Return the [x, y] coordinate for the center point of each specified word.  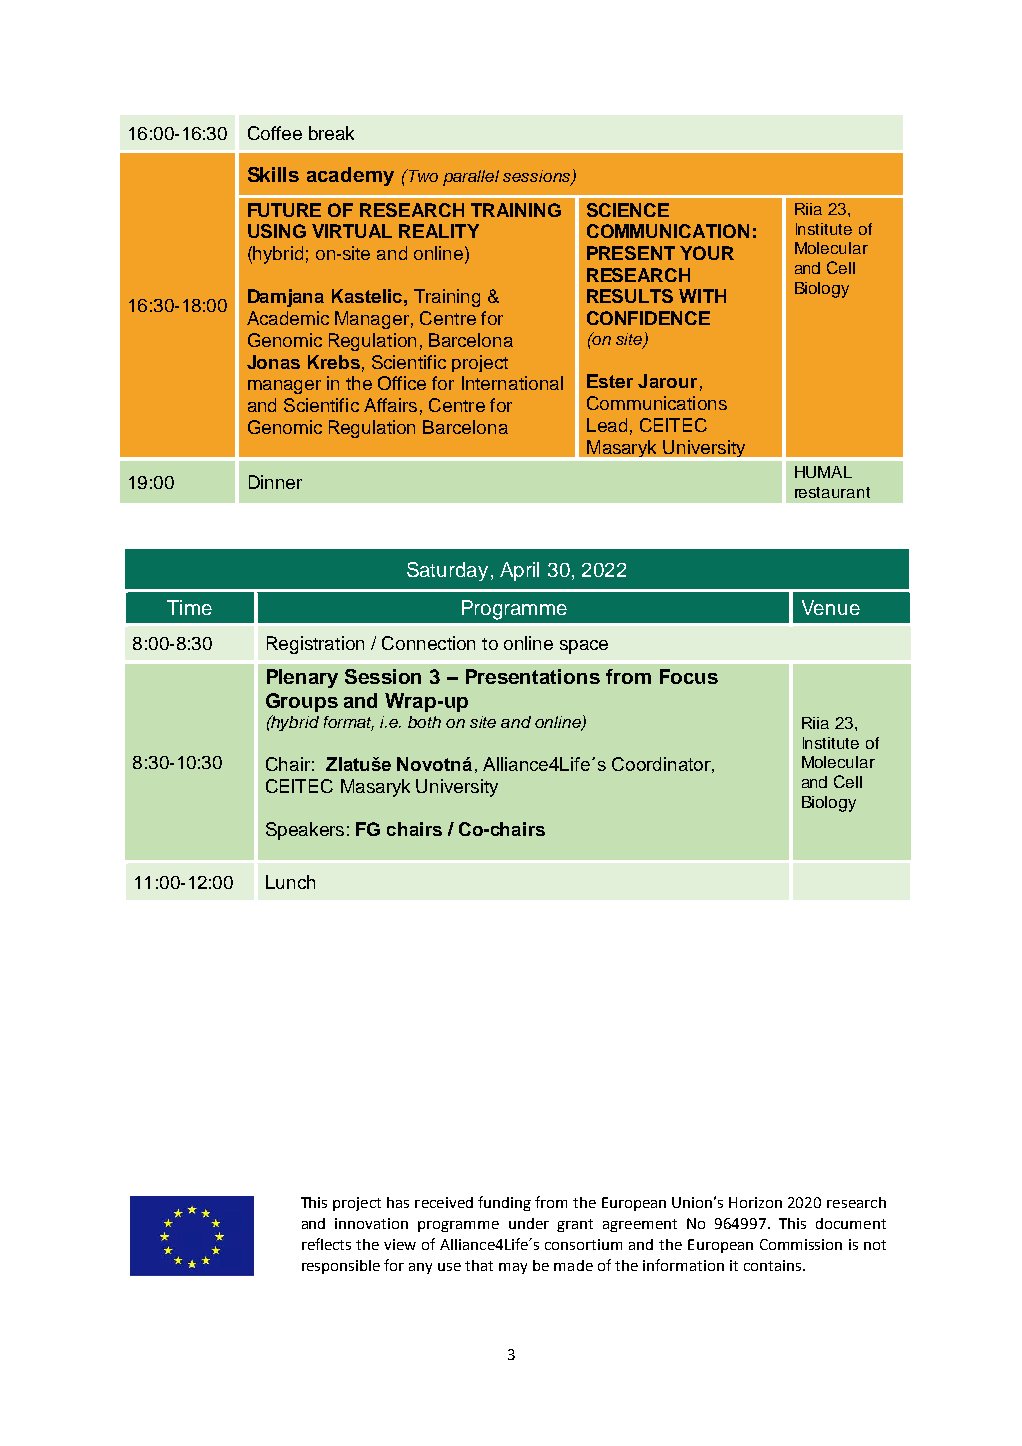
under [529, 1223]
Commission [801, 1244]
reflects [326, 1244]
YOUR [707, 253]
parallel [471, 178]
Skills [273, 174]
